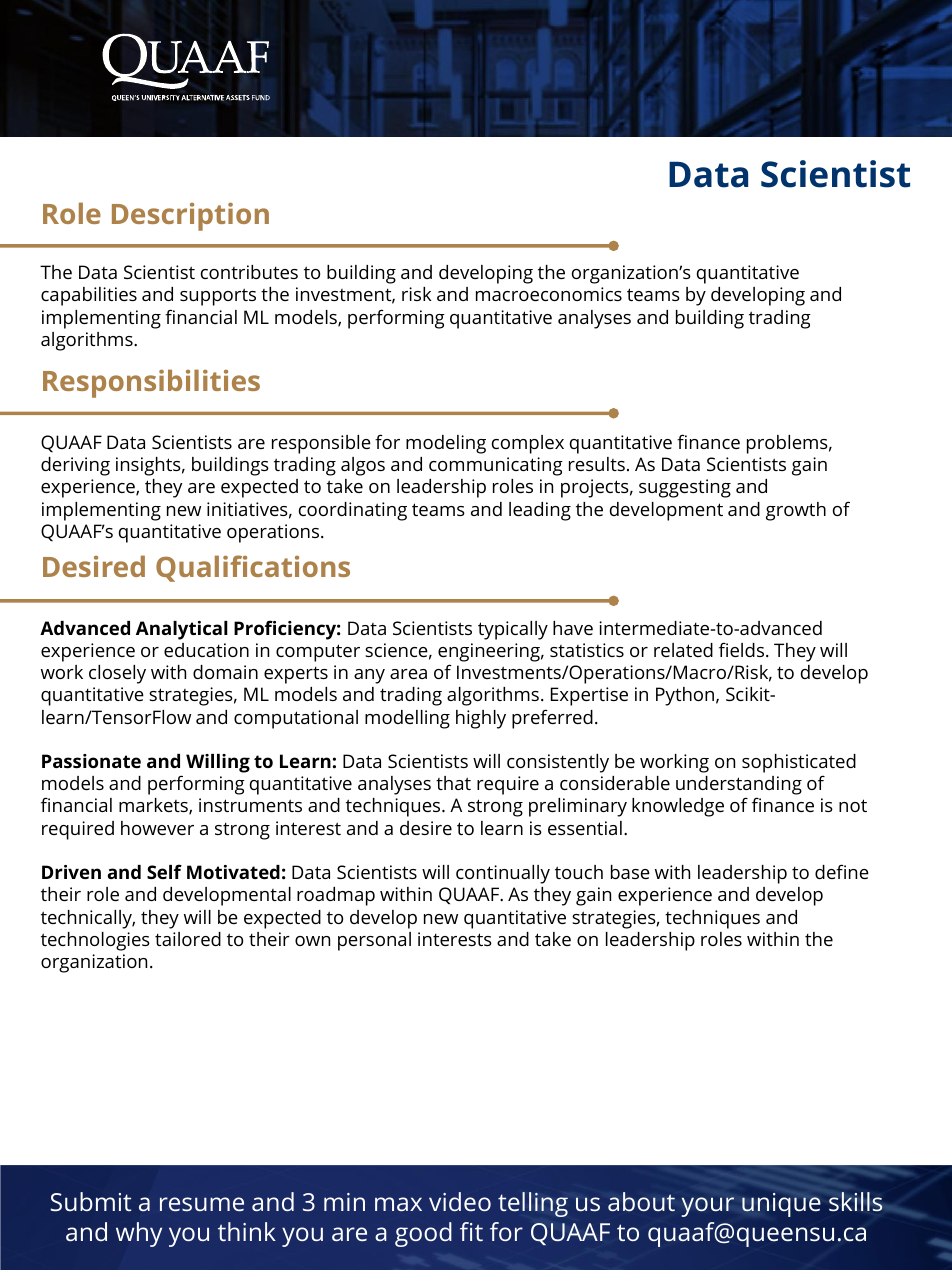  What do you see at coordinates (481, 719) in the page?
I see `highly` at bounding box center [481, 719].
